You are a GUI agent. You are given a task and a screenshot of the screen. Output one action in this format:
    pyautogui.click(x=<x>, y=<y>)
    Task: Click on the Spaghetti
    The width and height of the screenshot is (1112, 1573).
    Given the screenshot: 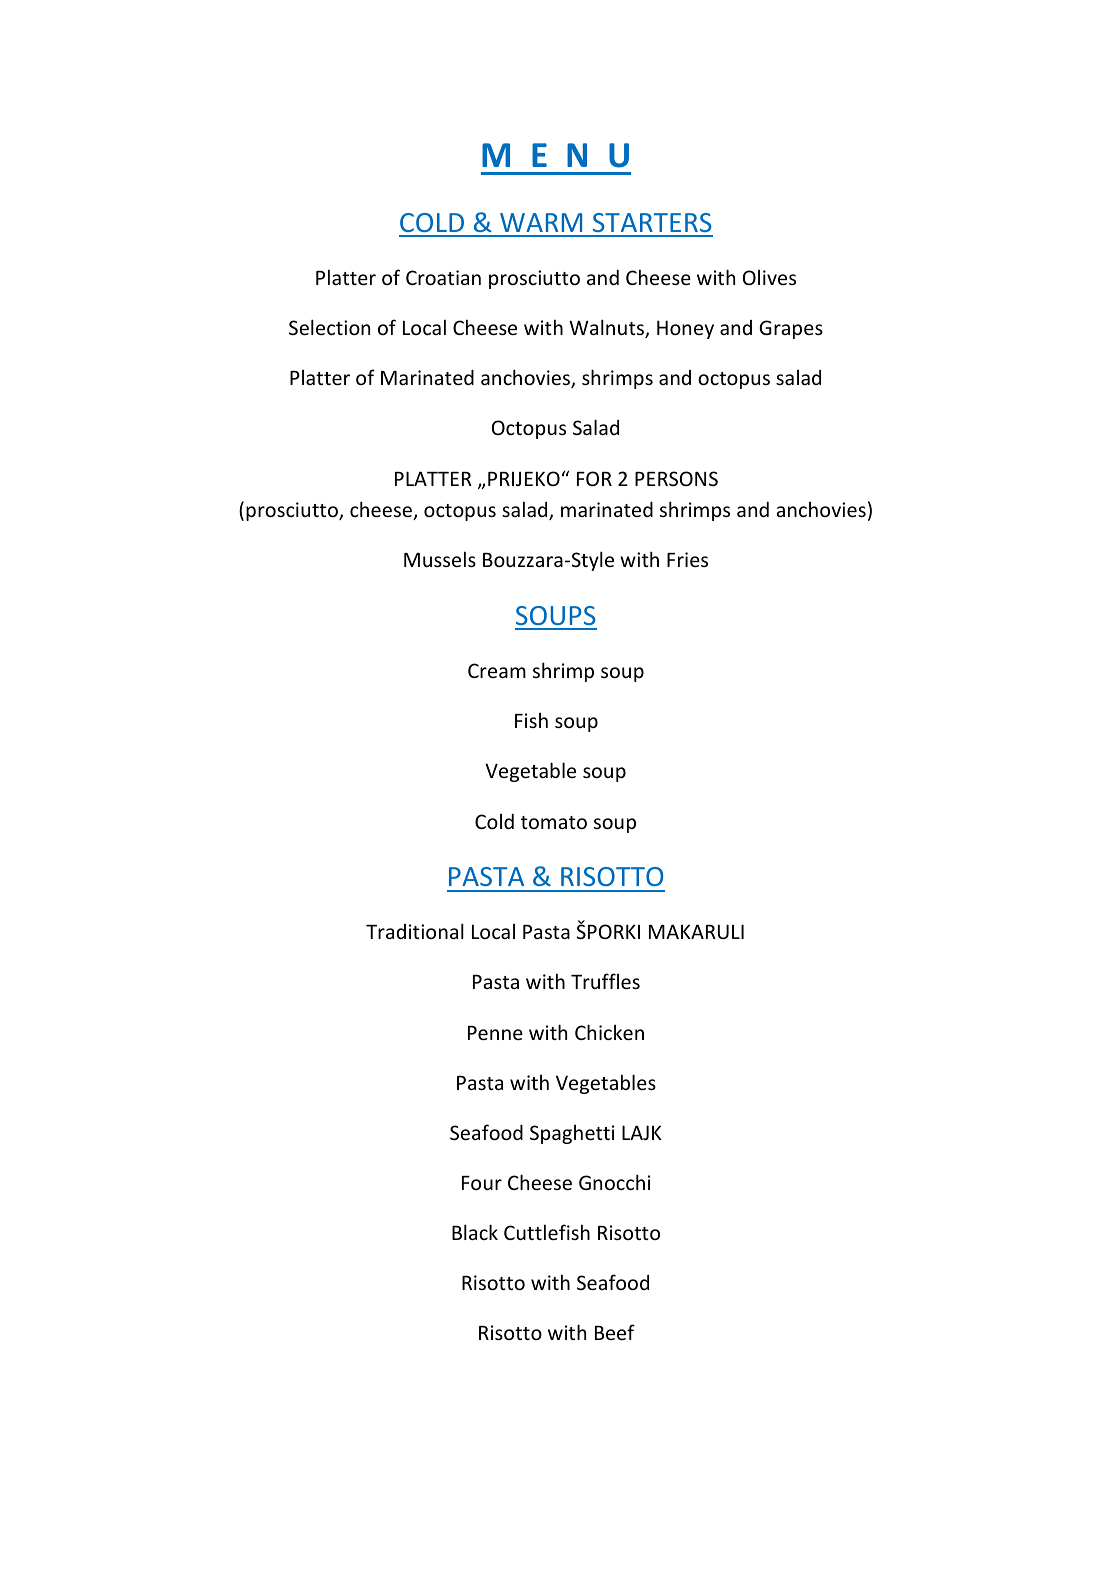 What is the action you would take?
    pyautogui.click(x=572, y=1134)
